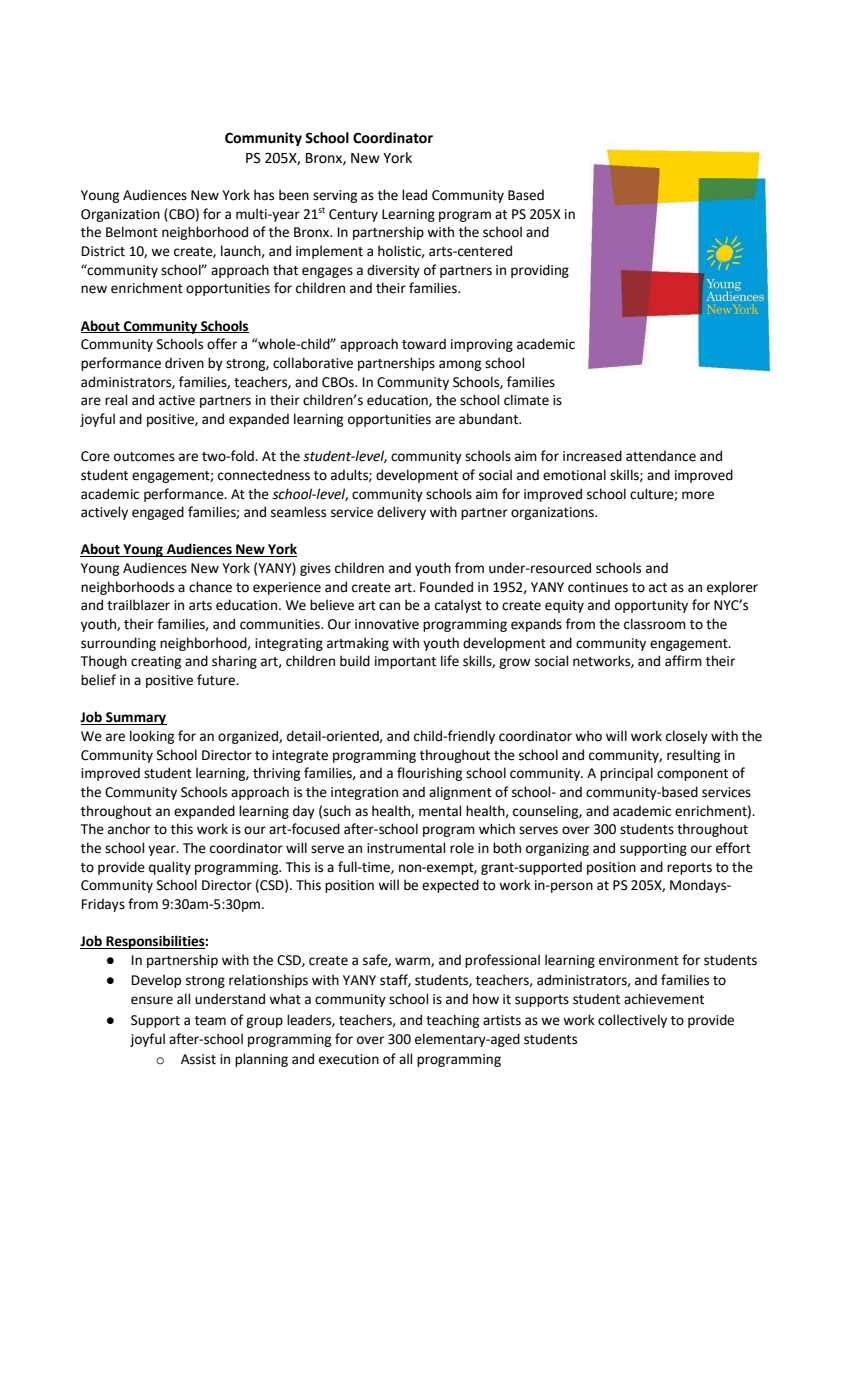 Image resolution: width=849 pixels, height=1400 pixels. Describe the element at coordinates (687, 737) in the screenshot. I see `closely` at that location.
